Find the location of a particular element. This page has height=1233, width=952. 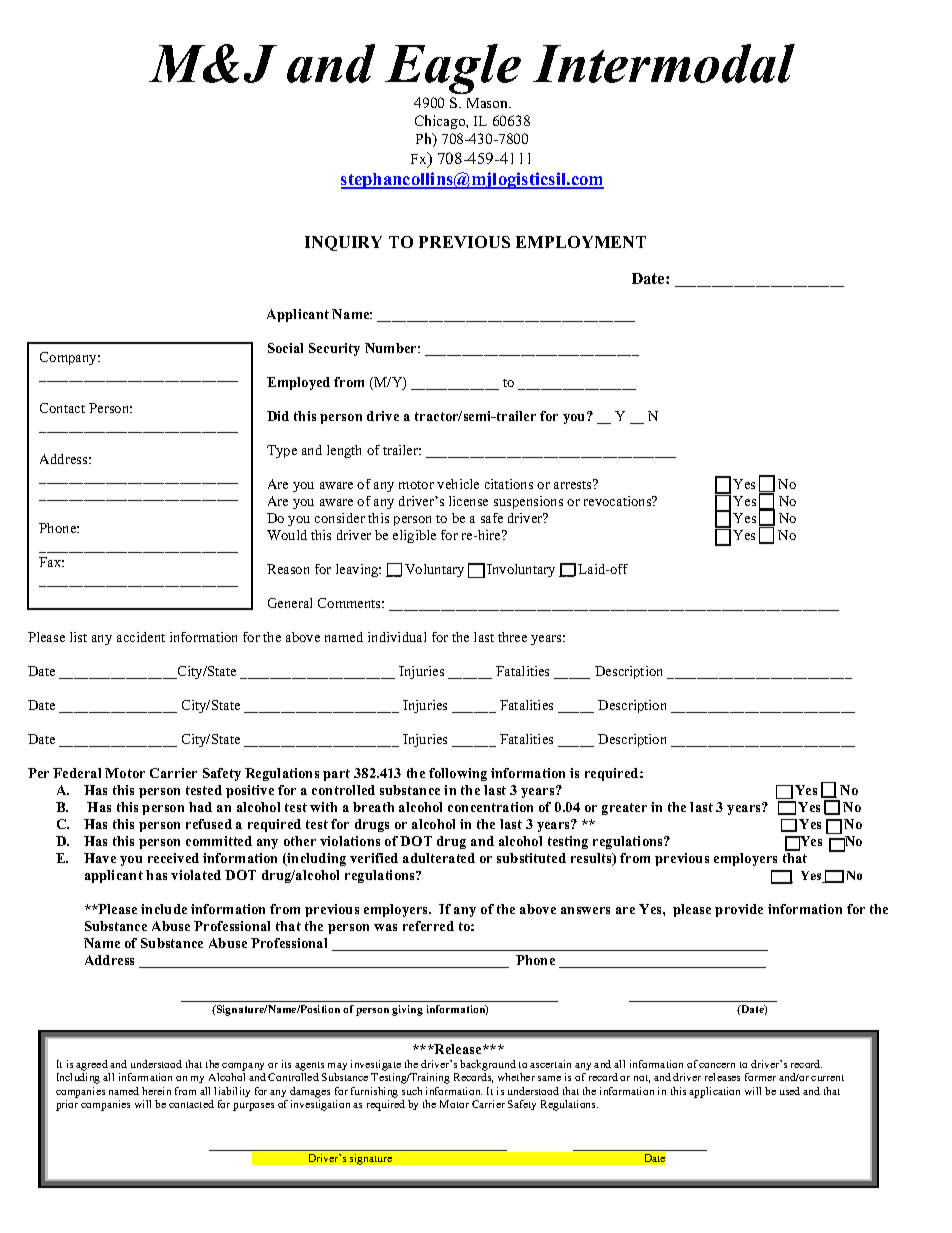

Chicago is located at coordinates (441, 122).
